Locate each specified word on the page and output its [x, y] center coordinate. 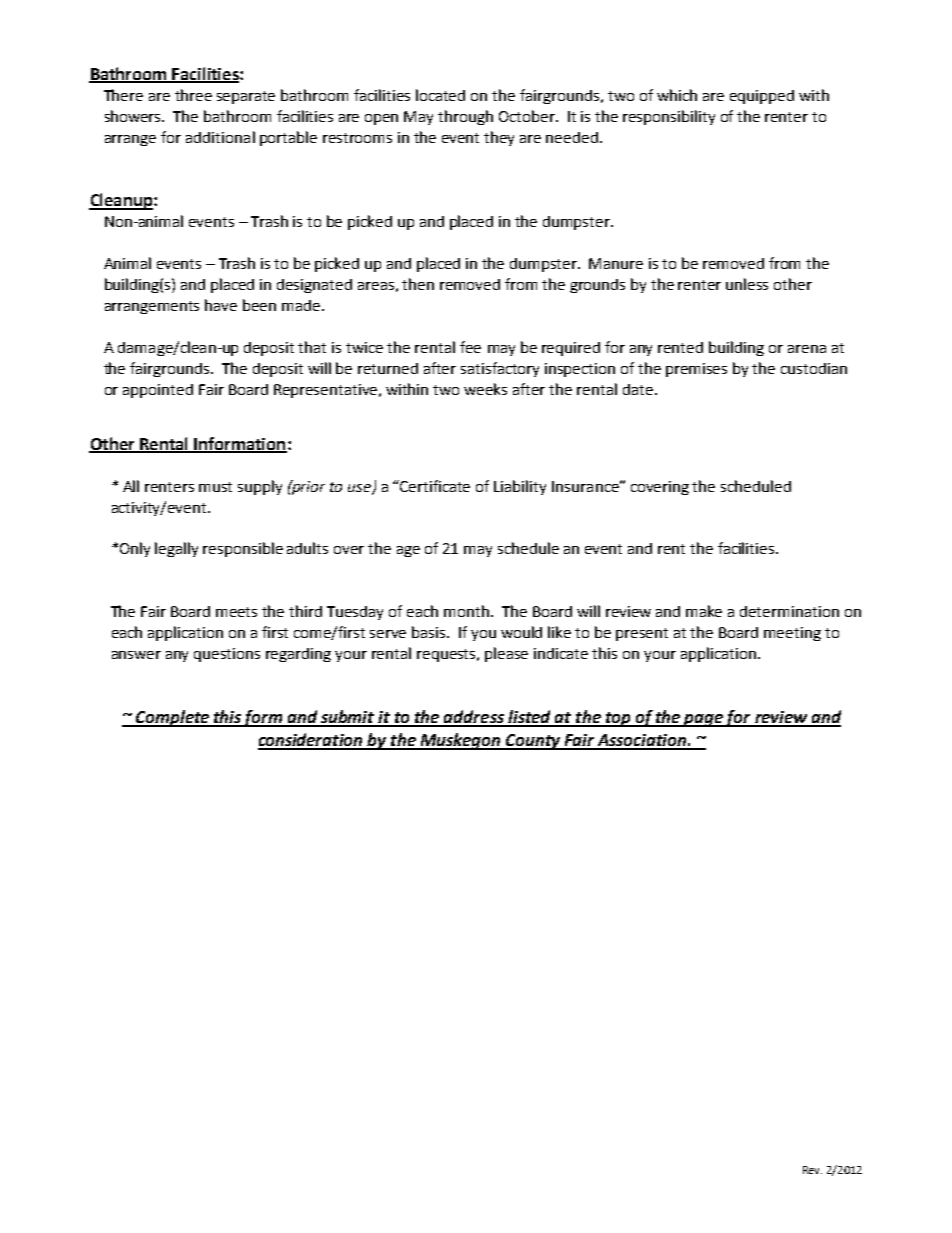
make [704, 611]
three [193, 95]
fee [470, 347]
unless [747, 284]
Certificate [434, 486]
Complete [173, 718]
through [465, 117]
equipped [762, 97]
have [221, 305]
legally [176, 549]
